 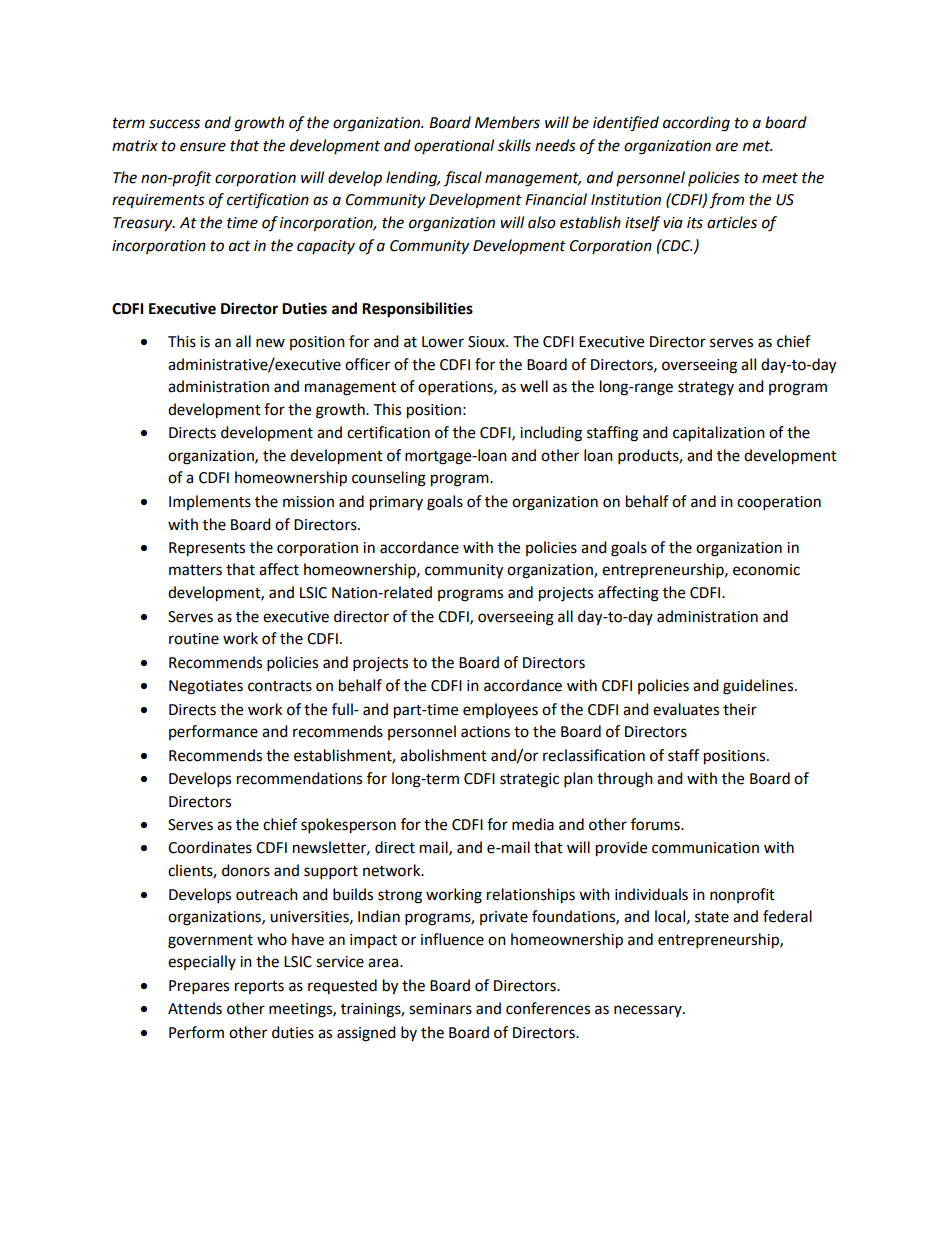 I want to click on primary, so click(x=396, y=503).
